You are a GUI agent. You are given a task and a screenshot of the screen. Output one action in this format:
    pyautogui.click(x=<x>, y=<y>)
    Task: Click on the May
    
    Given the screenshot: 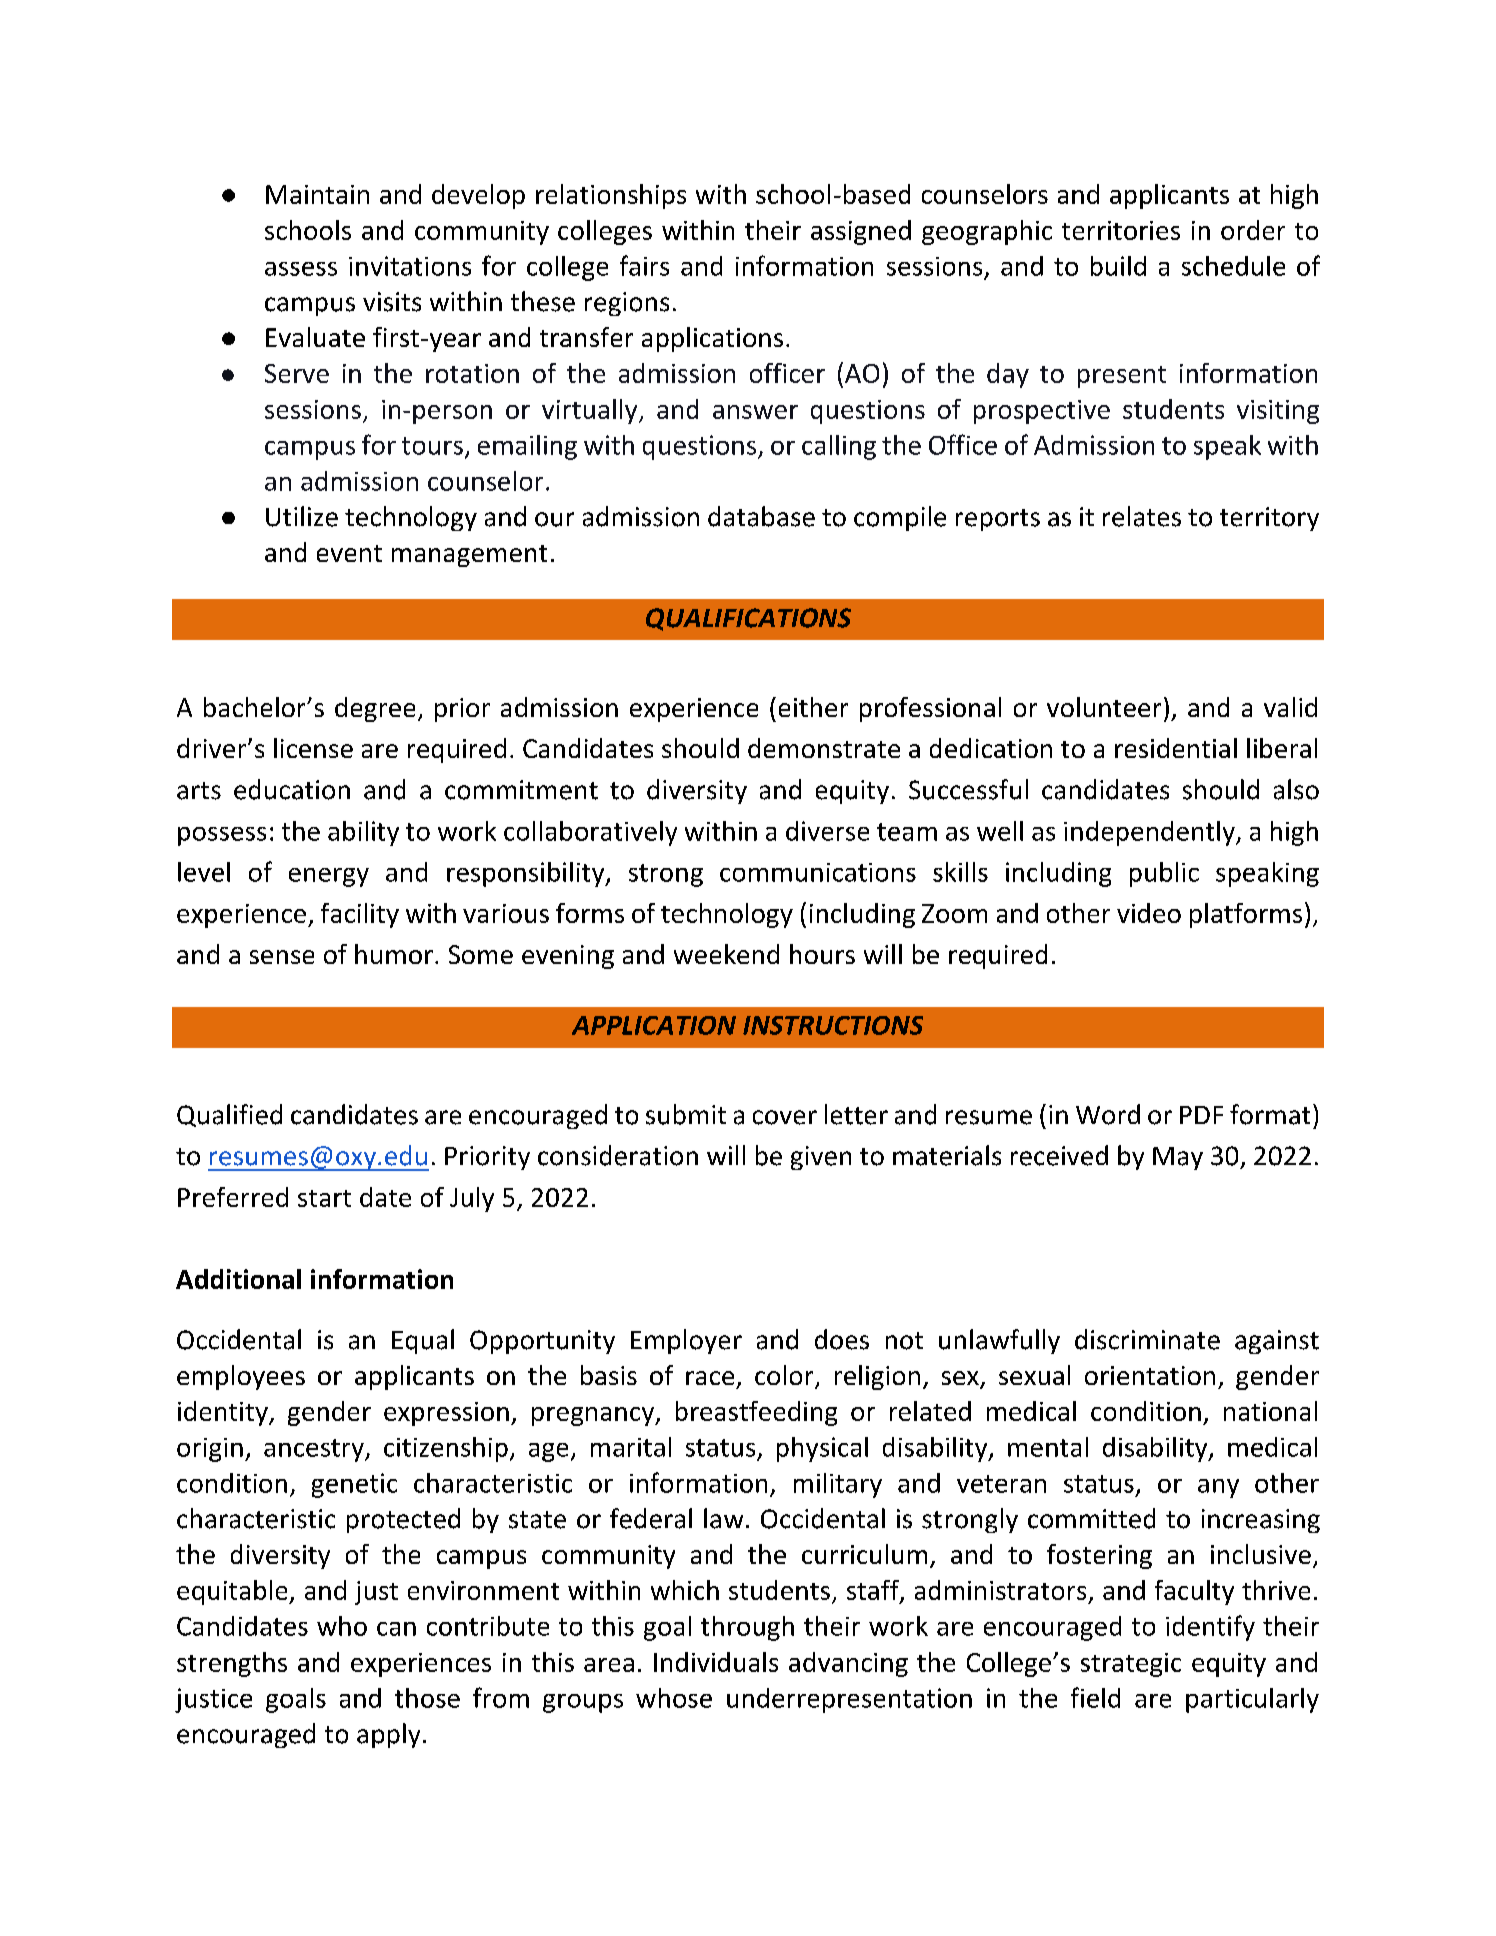 What is the action you would take?
    pyautogui.click(x=1178, y=1158)
